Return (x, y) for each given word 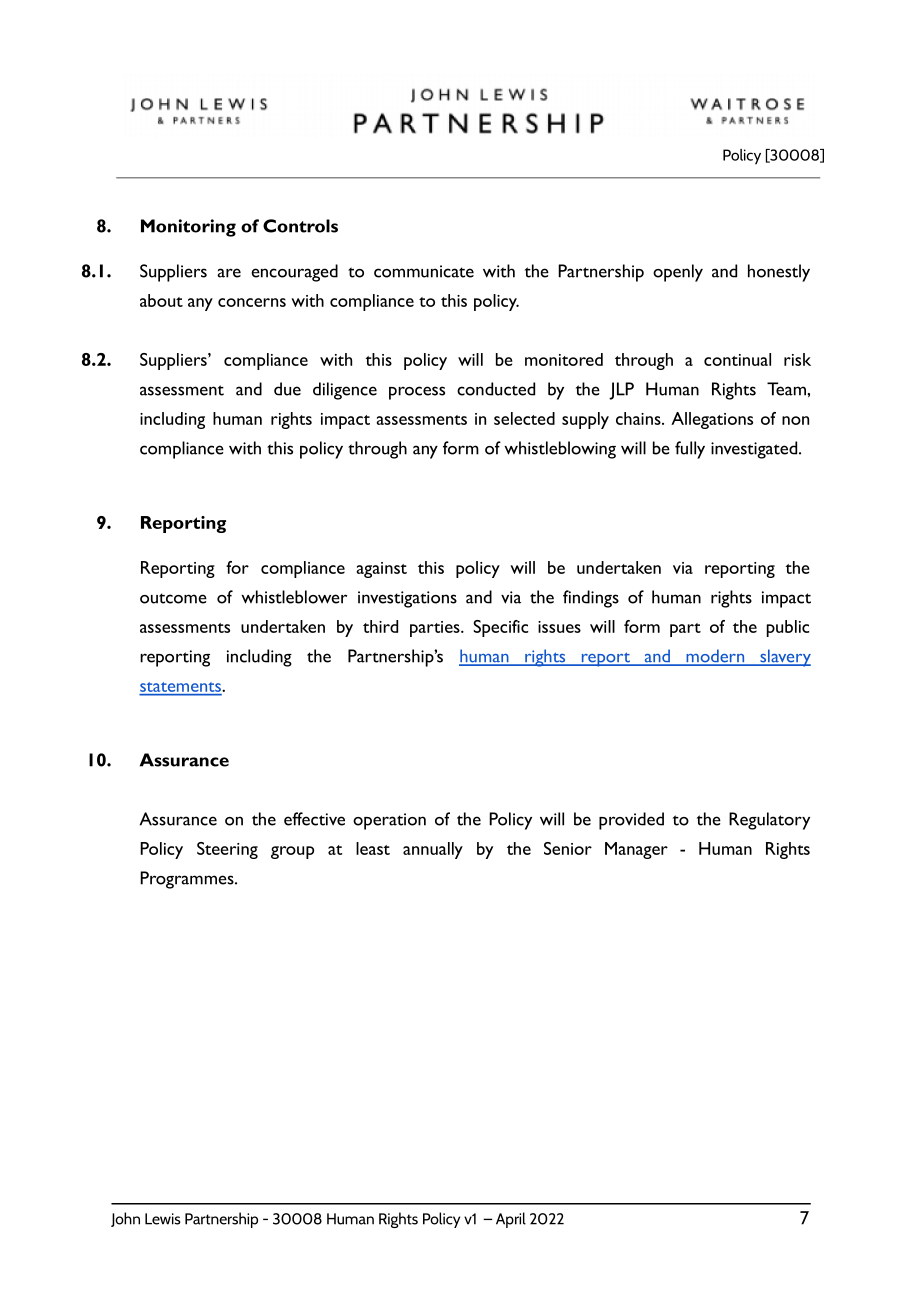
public (788, 628)
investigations (407, 599)
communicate (424, 271)
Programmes (188, 880)
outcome (173, 598)
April (511, 1220)
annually (433, 850)
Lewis (163, 1219)
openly (678, 273)
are (229, 273)
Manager (636, 850)
